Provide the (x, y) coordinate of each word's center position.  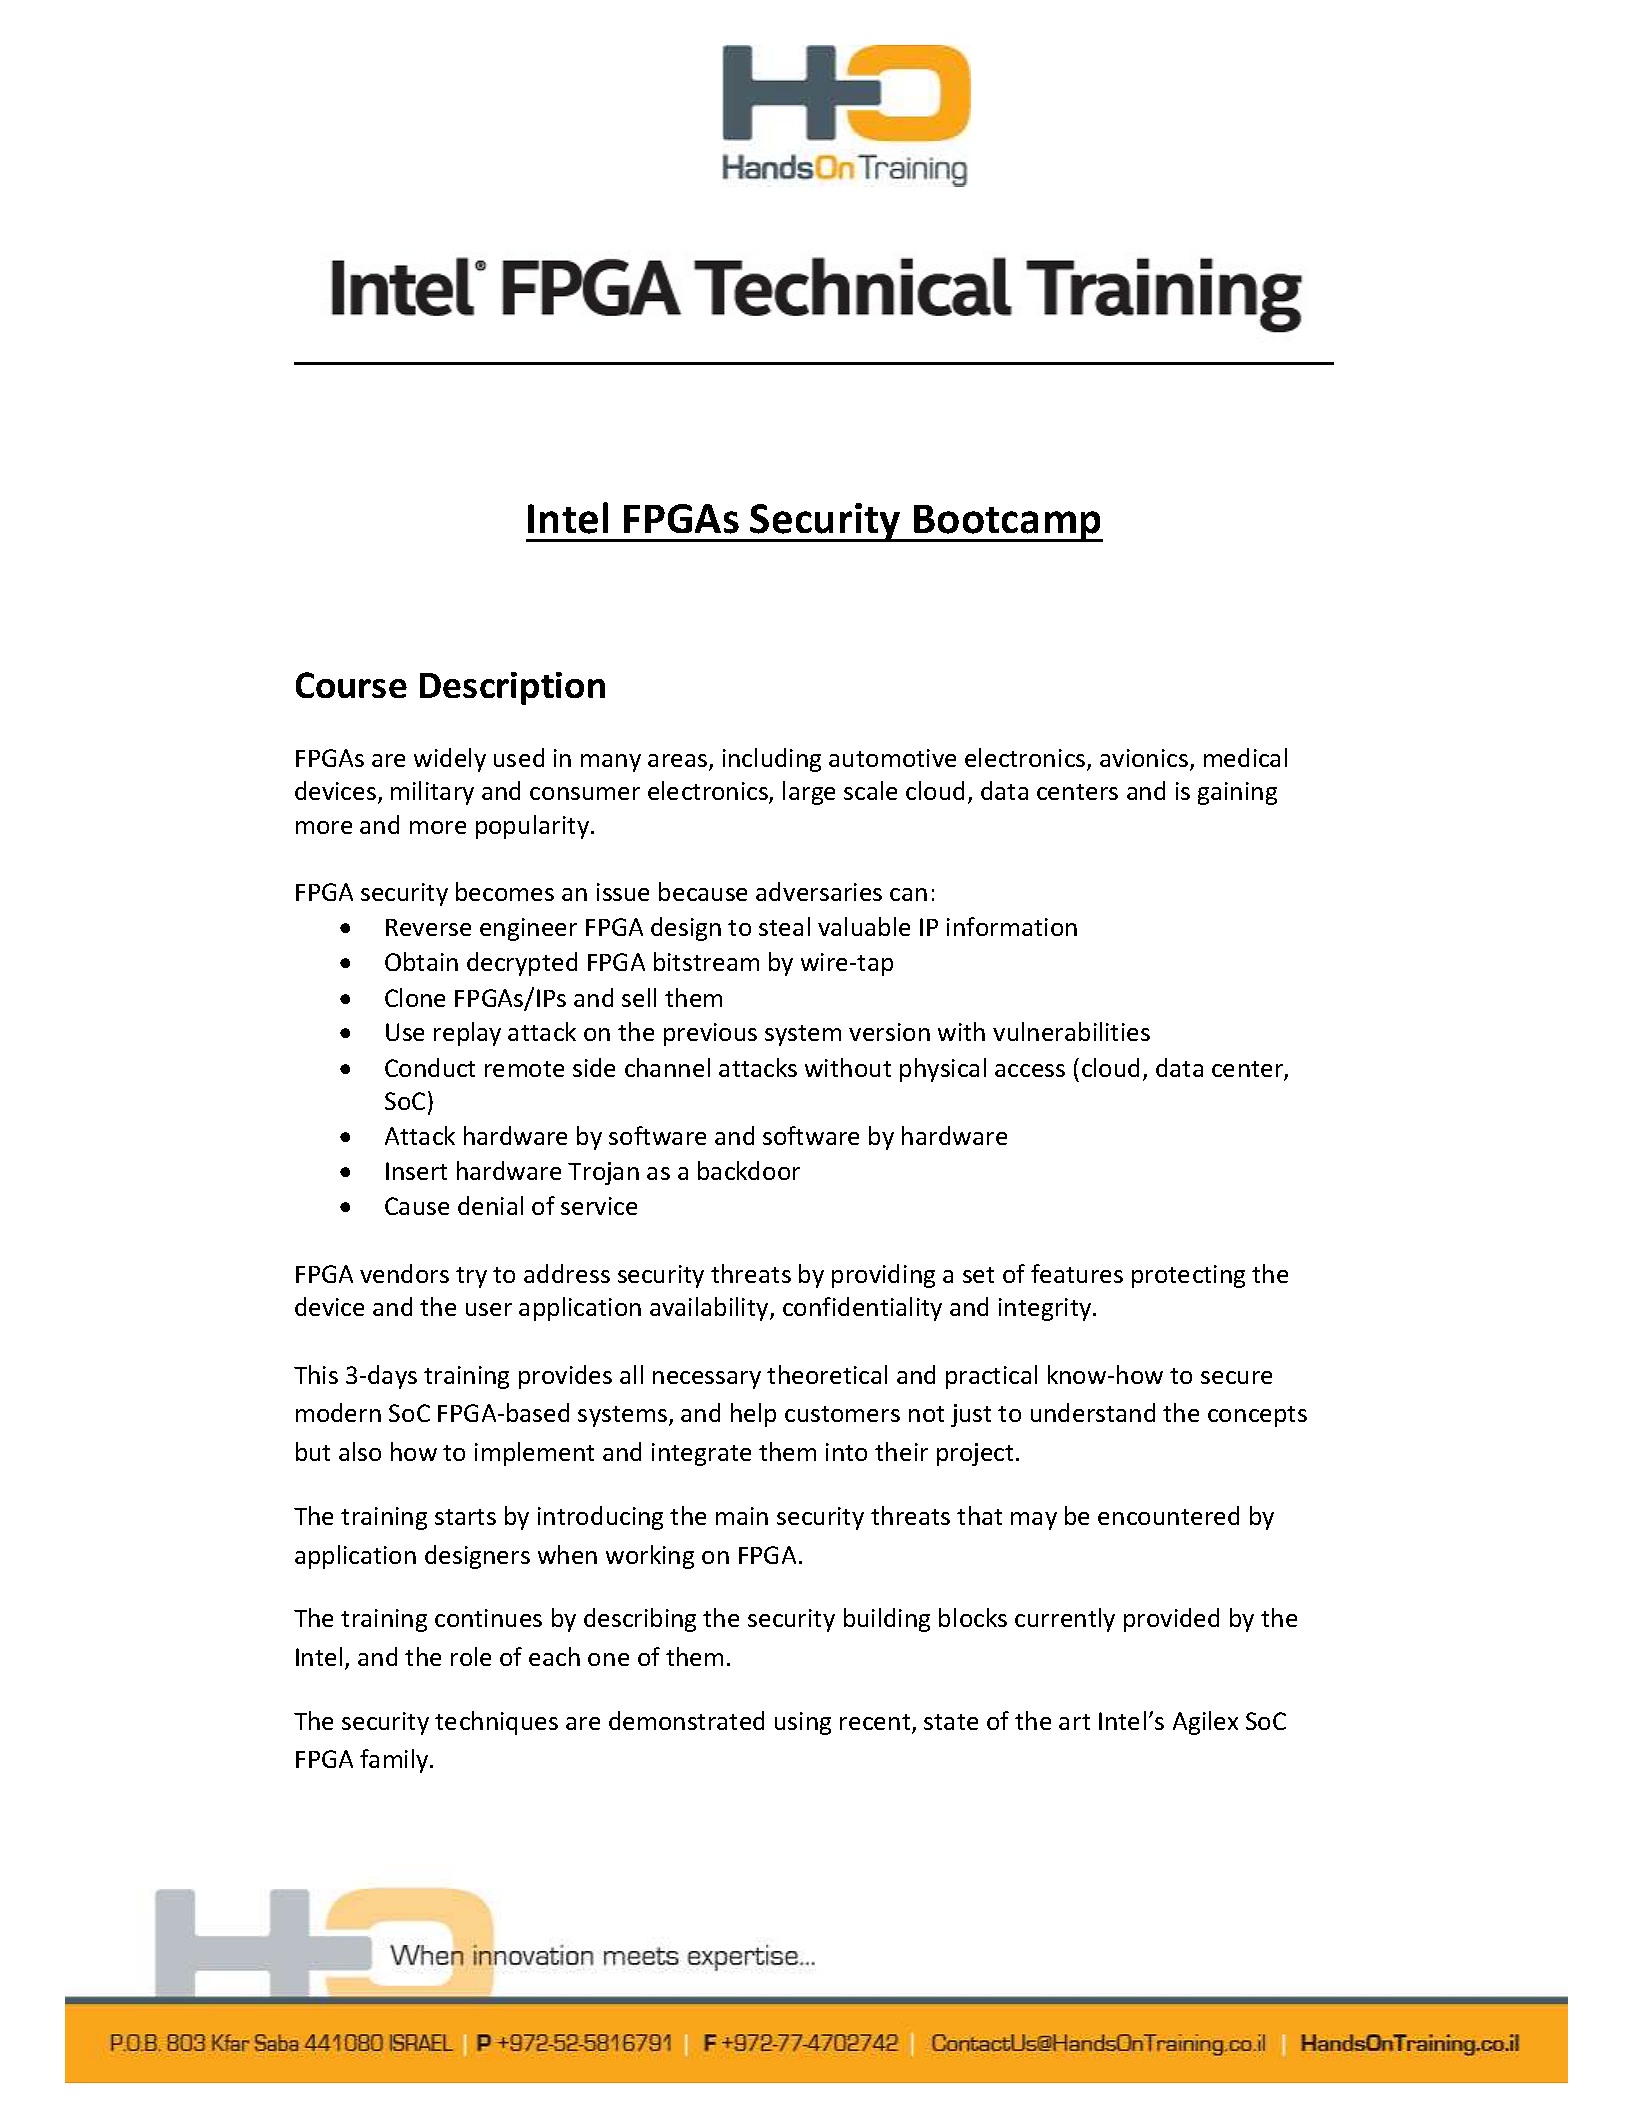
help (753, 1415)
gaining (1237, 793)
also (360, 1451)
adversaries (819, 891)
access (1030, 1070)
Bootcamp (1007, 523)
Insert (416, 1171)
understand (1093, 1412)
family (395, 1761)
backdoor (749, 1170)
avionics (1144, 758)
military (432, 793)
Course (351, 685)
